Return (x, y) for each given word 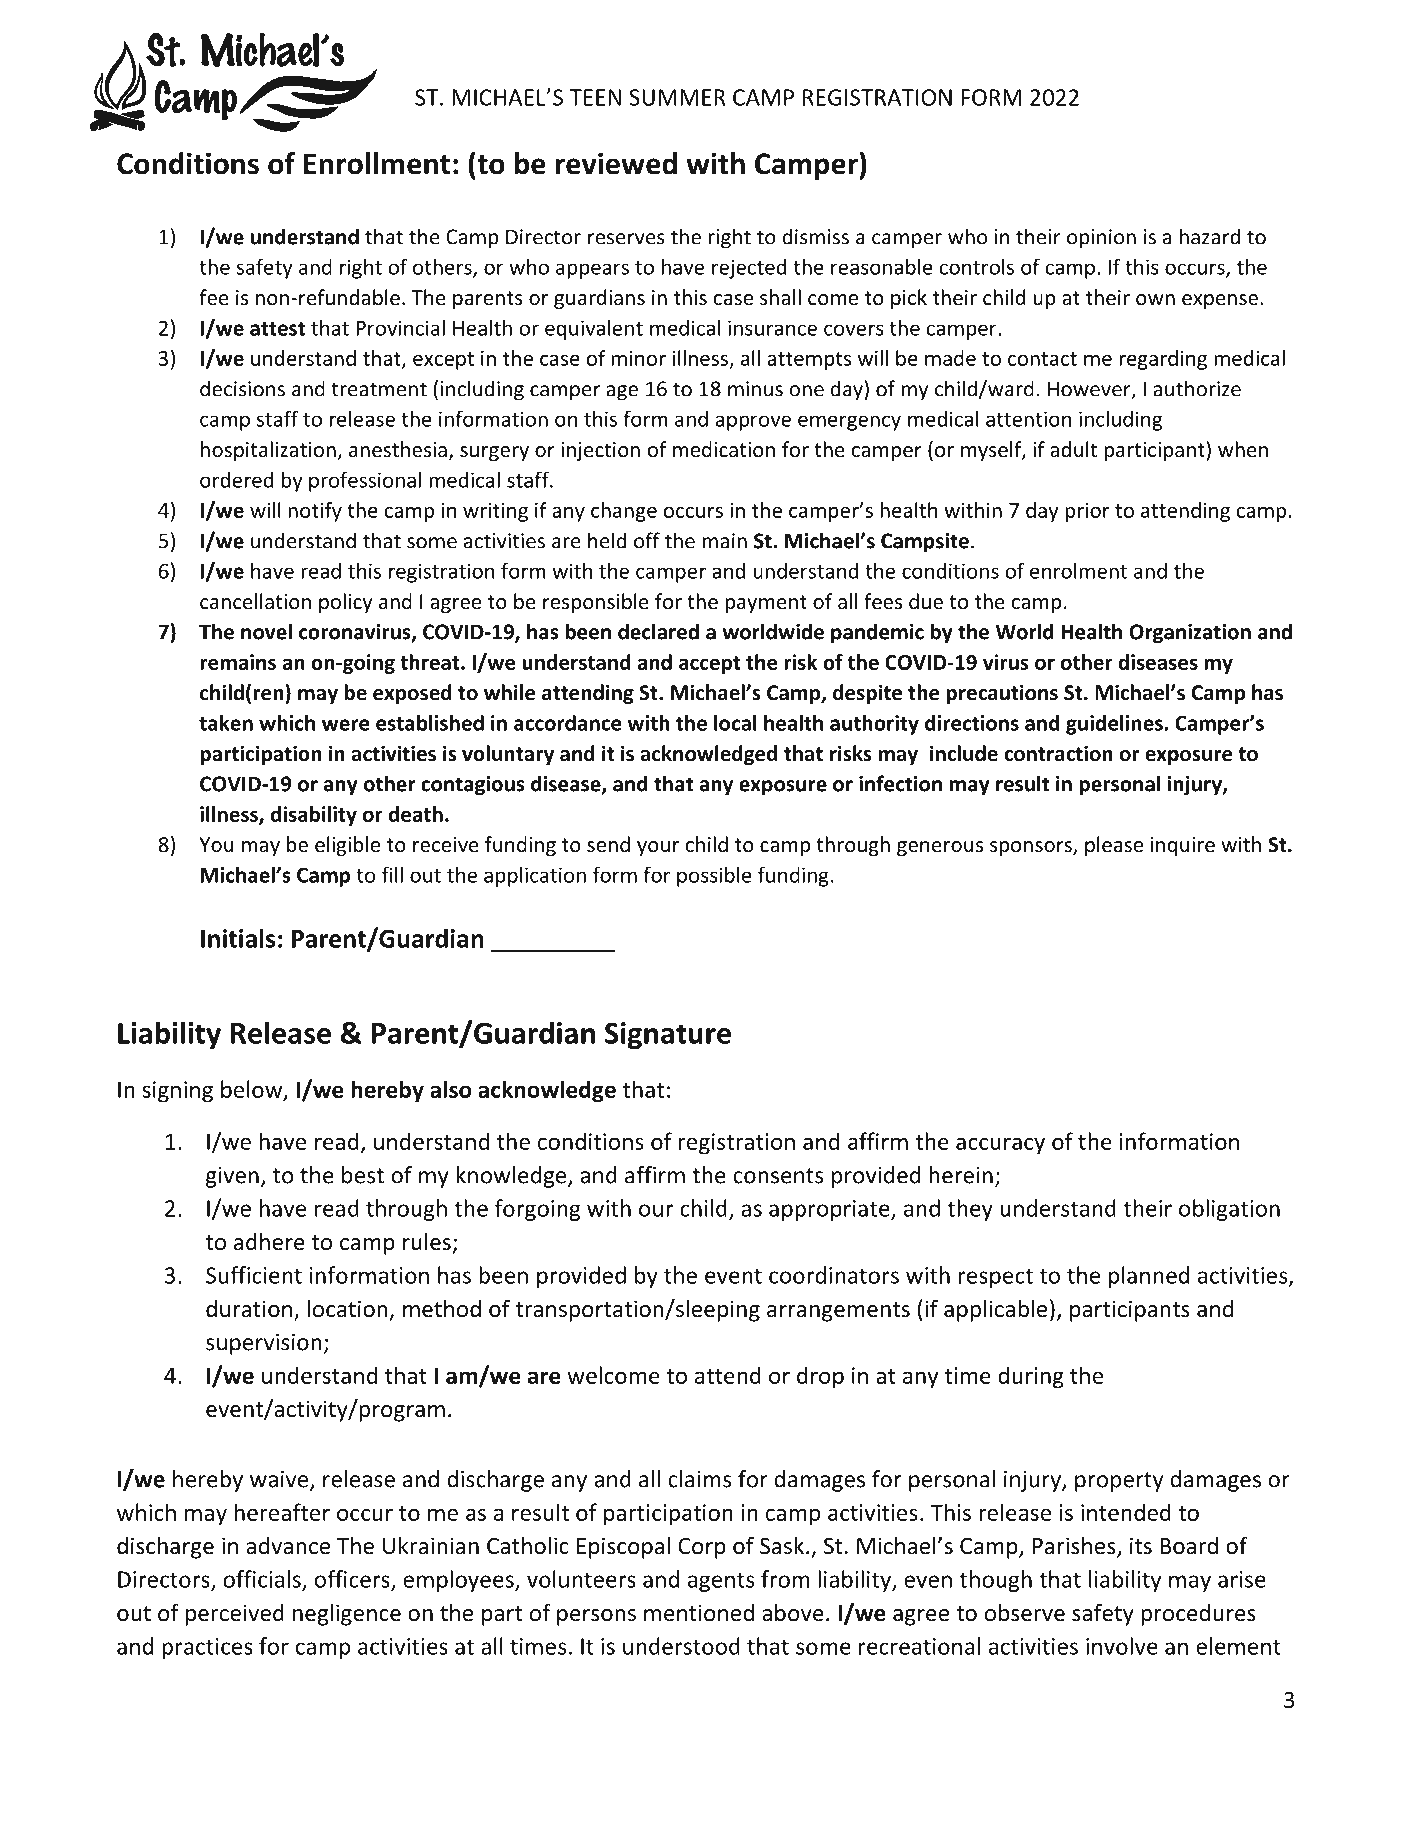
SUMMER (677, 97)
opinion (1101, 239)
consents (778, 1176)
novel (266, 631)
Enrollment (377, 163)
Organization (1190, 634)
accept (709, 665)
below (253, 1090)
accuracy (1000, 1146)
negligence (347, 1615)
